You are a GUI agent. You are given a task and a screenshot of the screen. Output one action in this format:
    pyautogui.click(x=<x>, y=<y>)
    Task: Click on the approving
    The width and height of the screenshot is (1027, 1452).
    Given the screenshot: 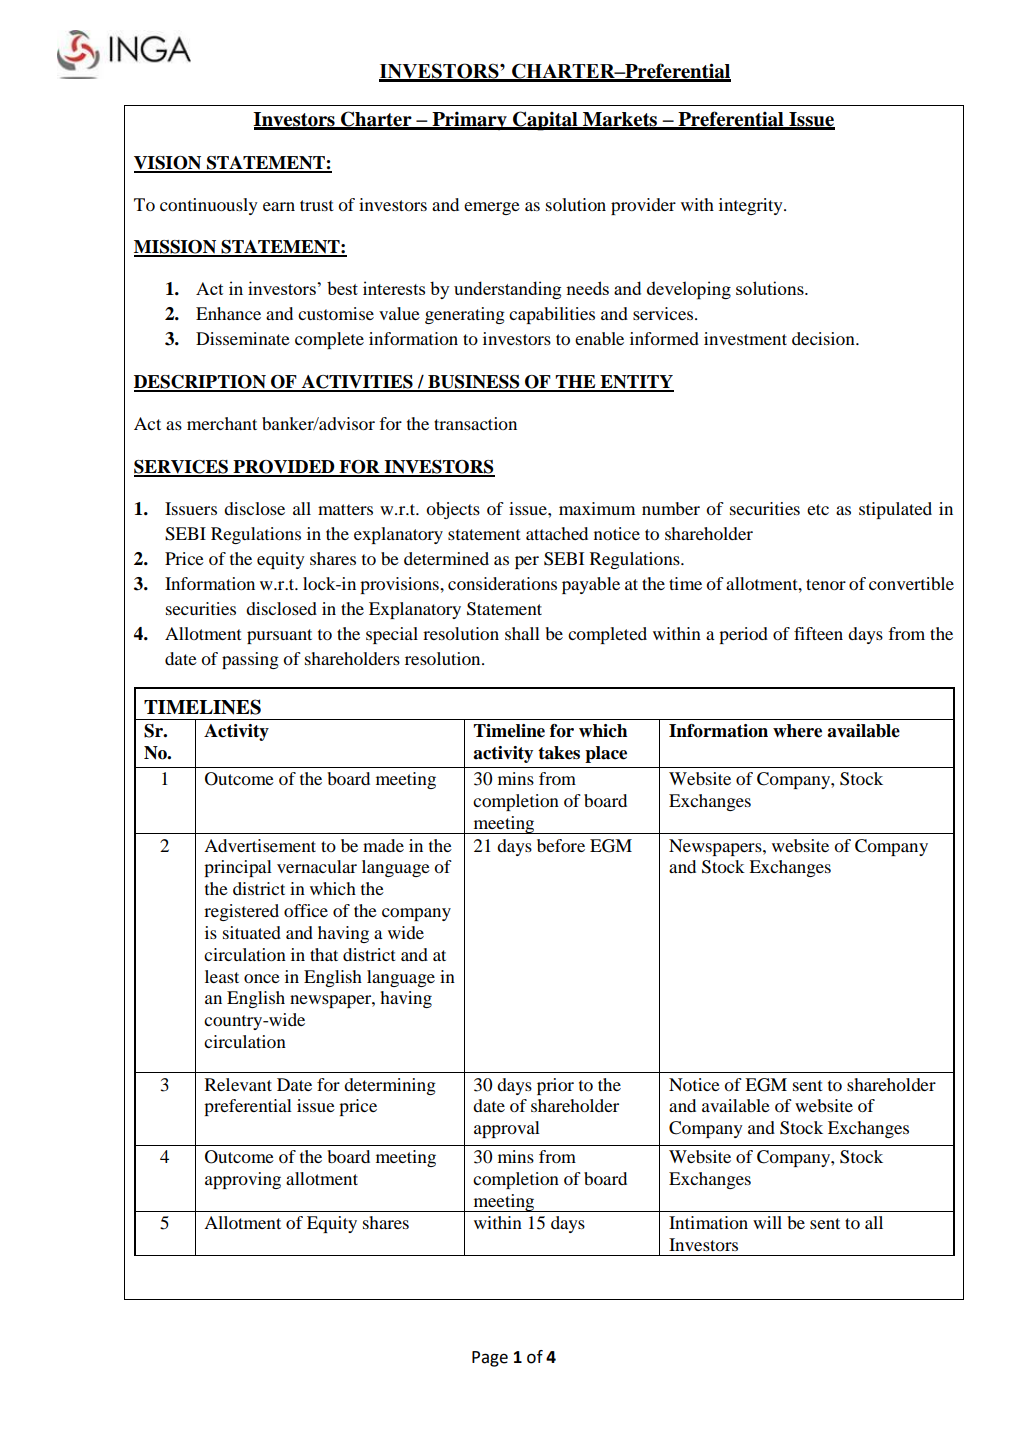 What is the action you would take?
    pyautogui.click(x=243, y=1180)
